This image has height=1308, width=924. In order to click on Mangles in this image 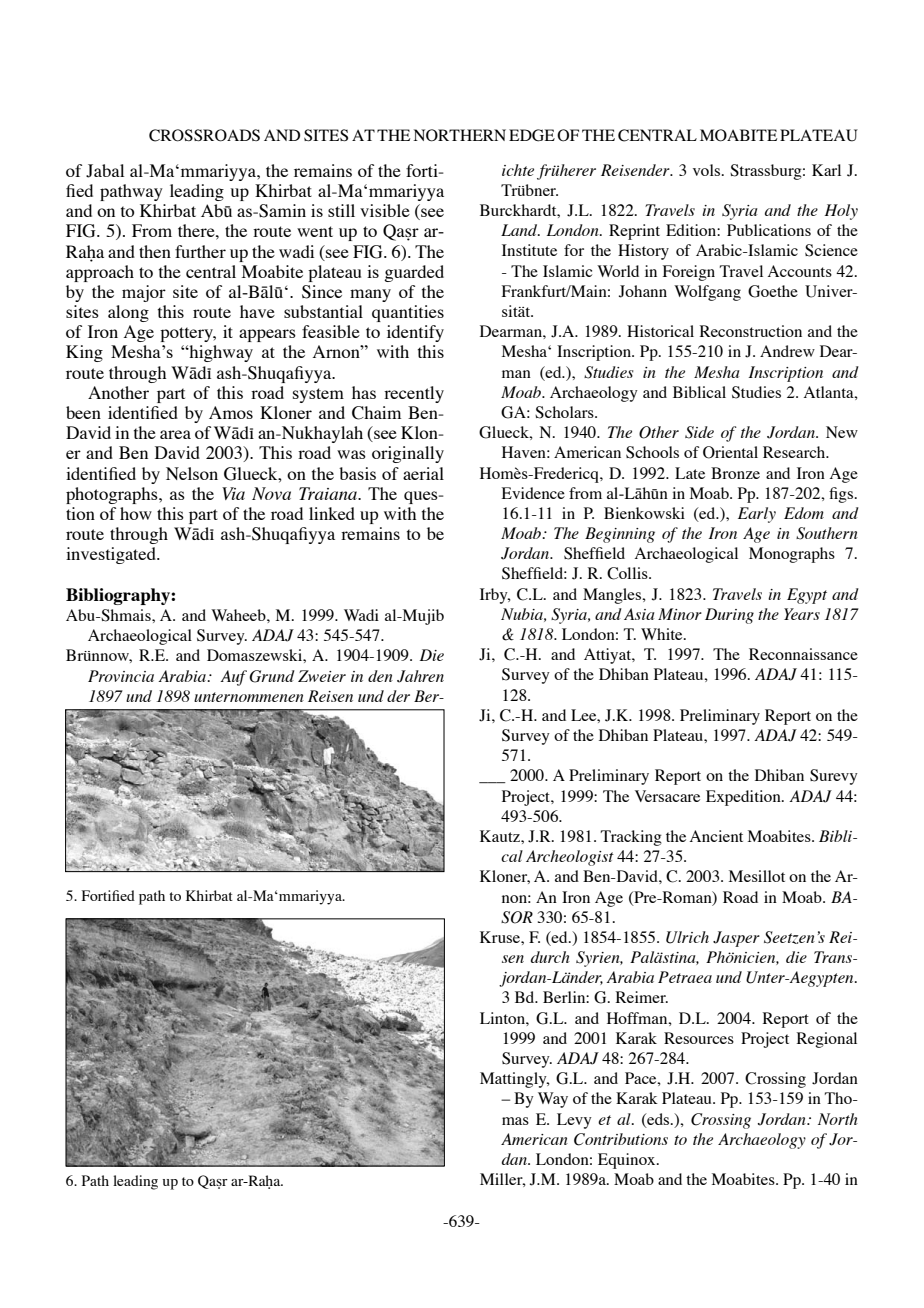, I will do `click(613, 596)`.
